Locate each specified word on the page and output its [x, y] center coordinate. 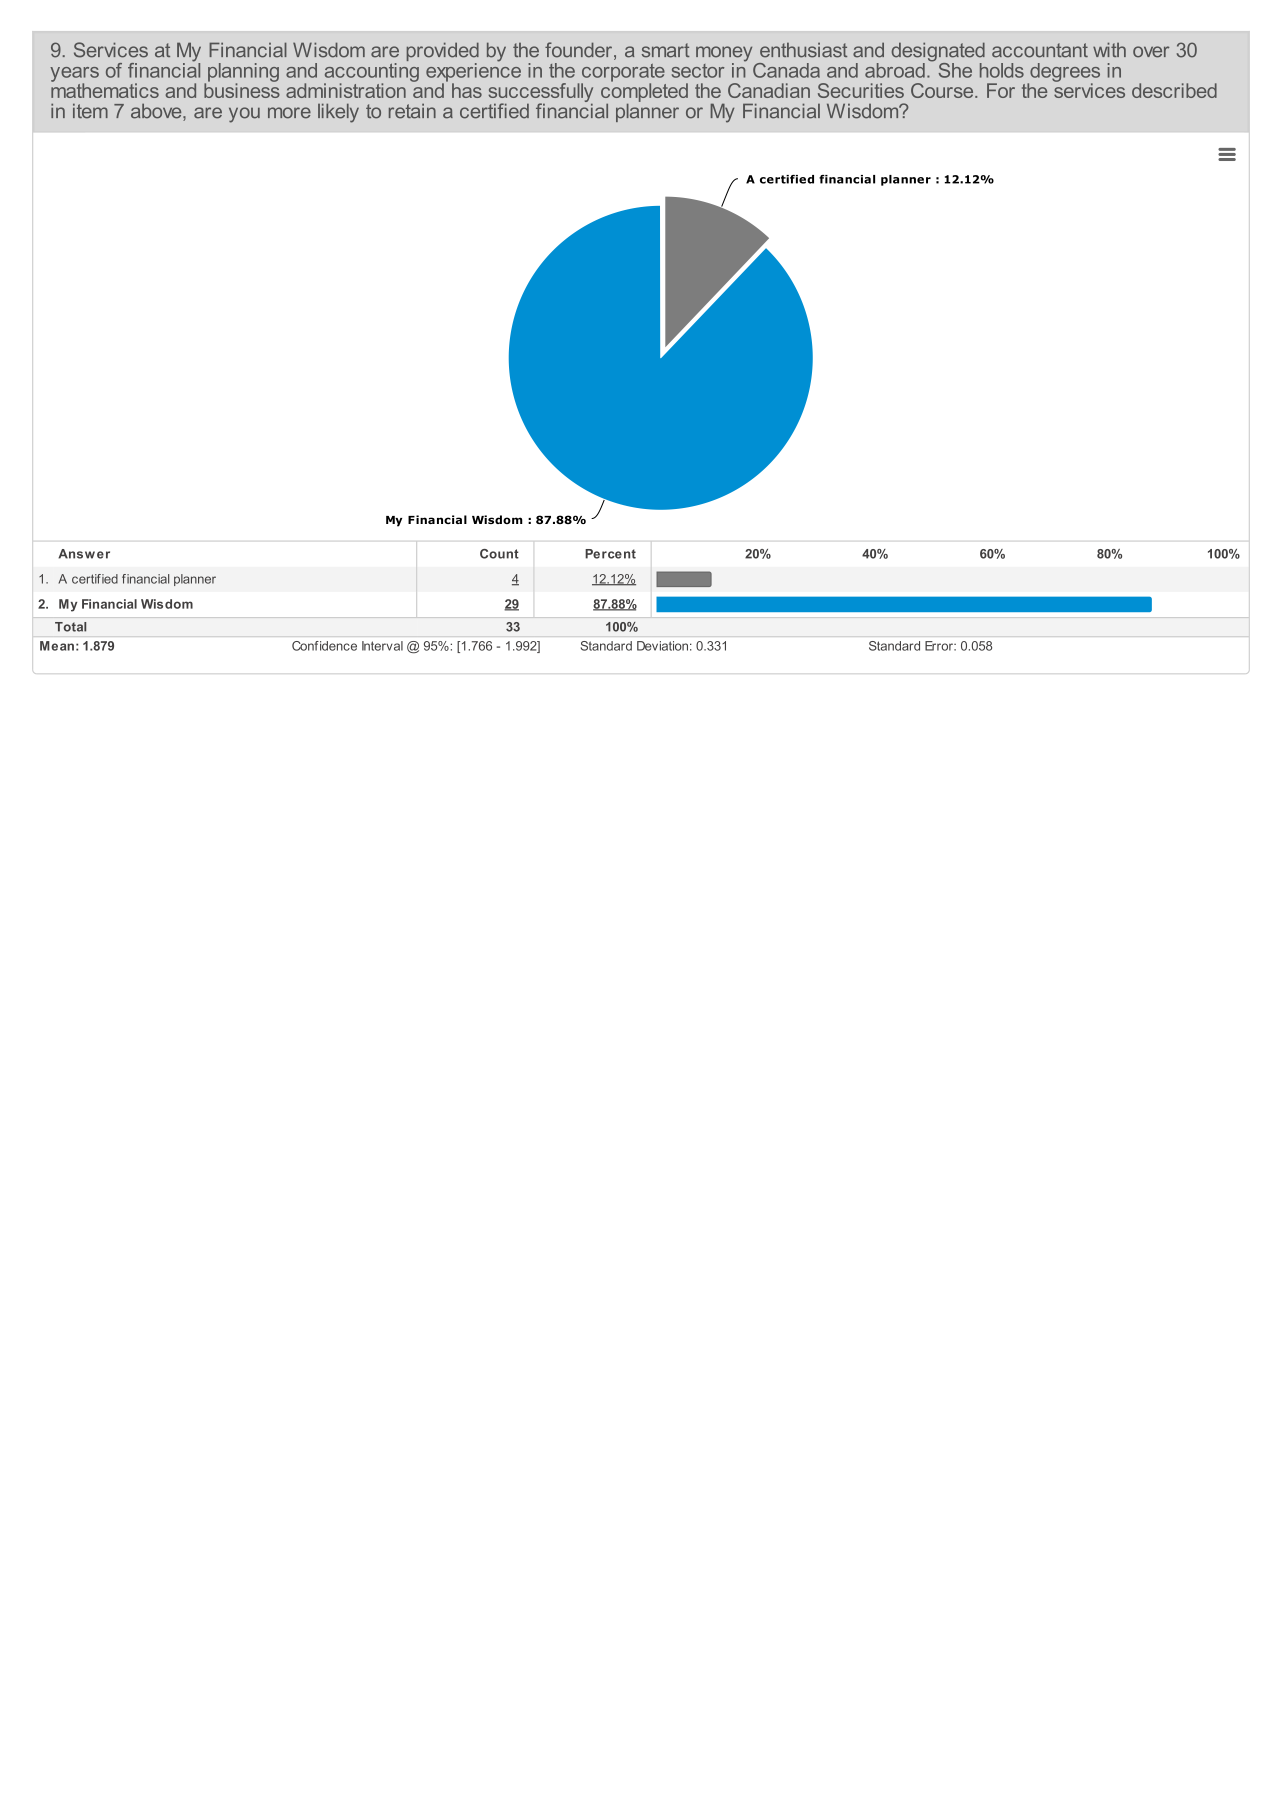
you [244, 115]
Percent [610, 554]
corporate [623, 74]
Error [940, 646]
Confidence [324, 646]
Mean [57, 646]
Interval [382, 646]
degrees [1064, 73]
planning [243, 73]
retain [412, 111]
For [1001, 90]
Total [70, 627]
